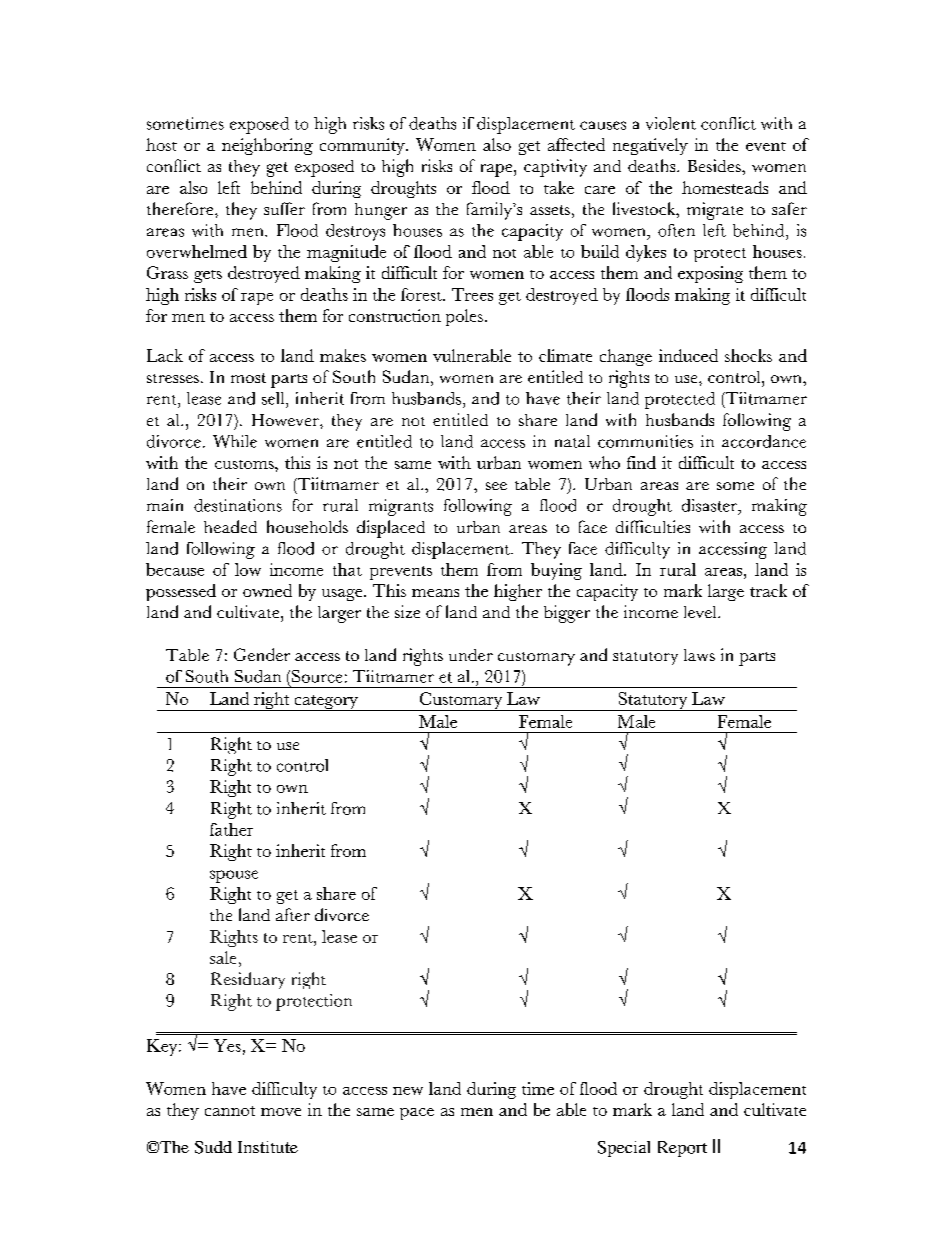  Describe the element at coordinates (267, 146) in the image. I see `neighboring` at that location.
